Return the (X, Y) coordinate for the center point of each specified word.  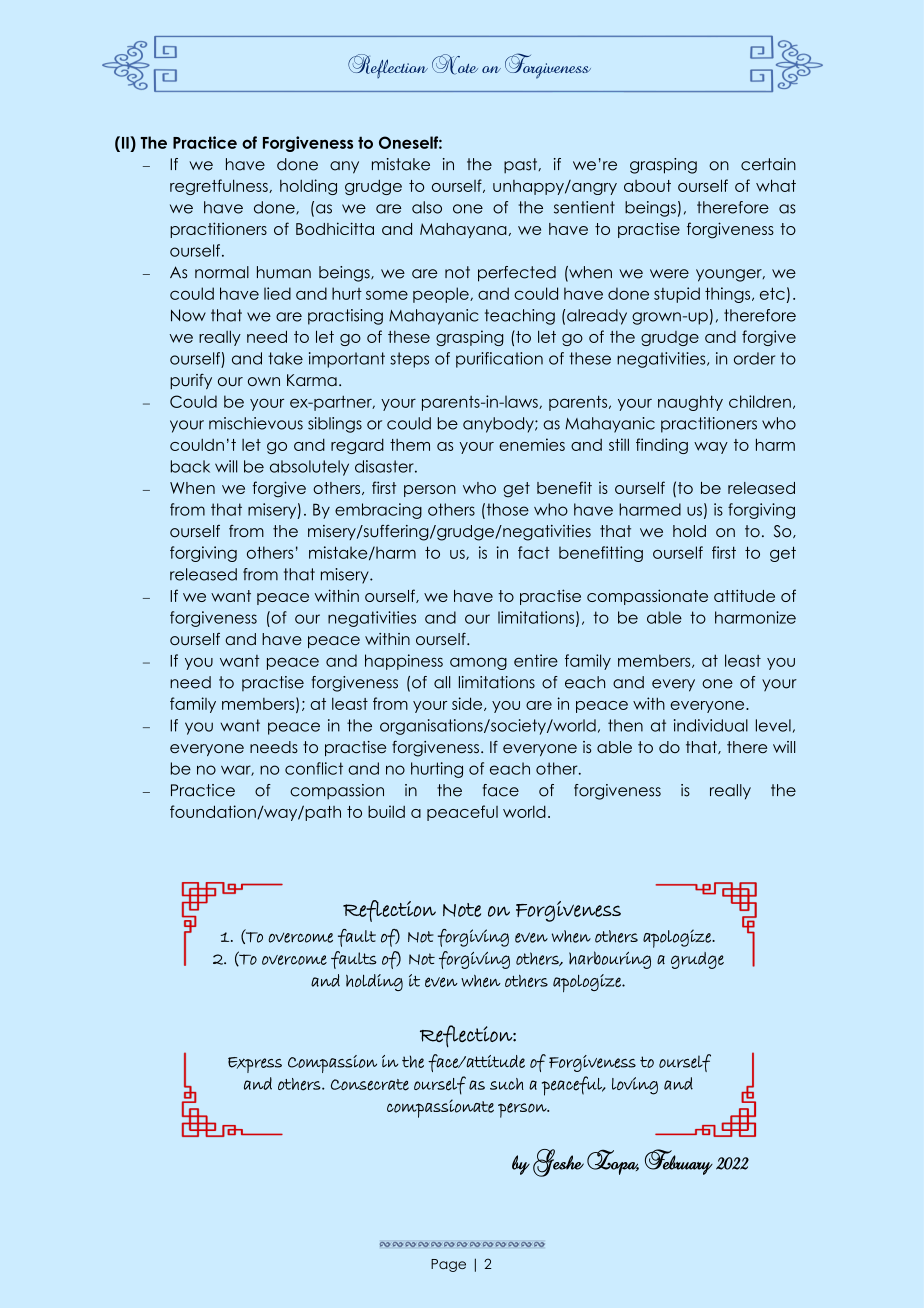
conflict (314, 768)
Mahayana (463, 230)
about (647, 186)
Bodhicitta (335, 228)
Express (255, 1065)
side (468, 704)
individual (711, 725)
